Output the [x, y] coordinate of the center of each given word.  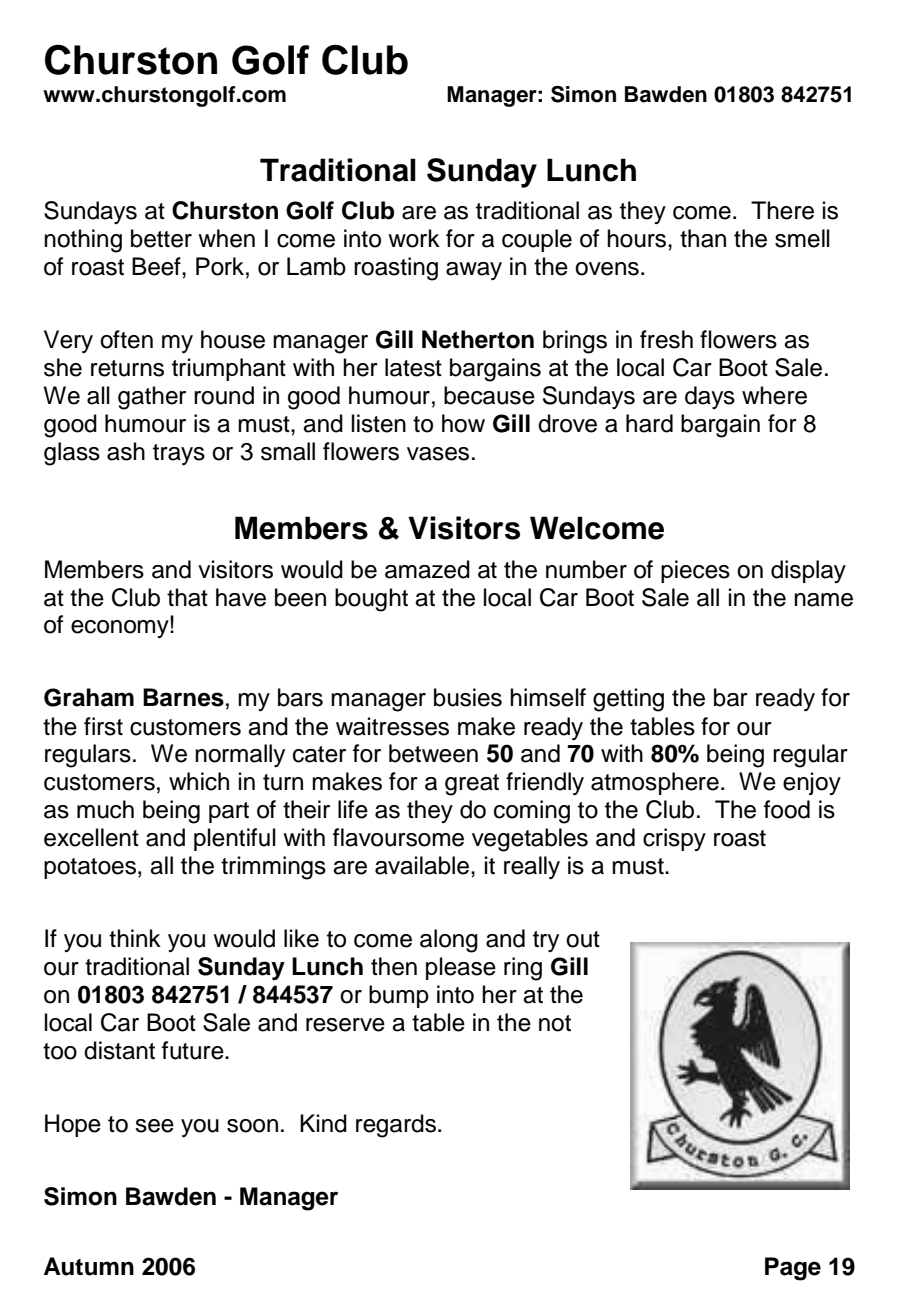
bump [399, 996]
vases [438, 454]
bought [371, 600]
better [161, 238]
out [583, 939]
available [422, 865]
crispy [674, 839]
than [703, 238]
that [187, 597]
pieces [695, 571]
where [774, 395]
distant [119, 1050]
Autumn [89, 1266]
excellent [91, 837]
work [414, 238]
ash [126, 451]
